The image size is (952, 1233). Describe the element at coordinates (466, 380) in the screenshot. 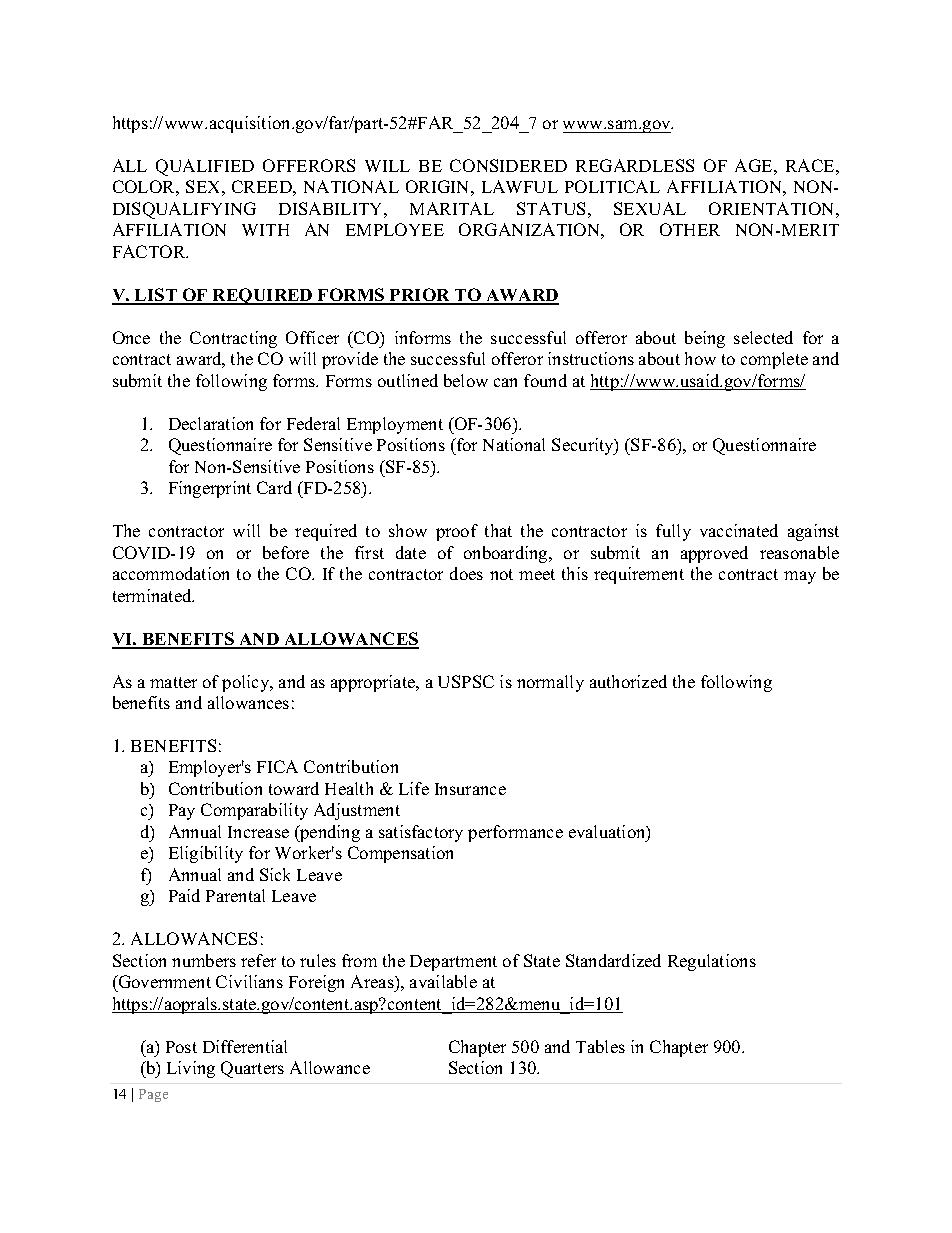

I see `below` at that location.
